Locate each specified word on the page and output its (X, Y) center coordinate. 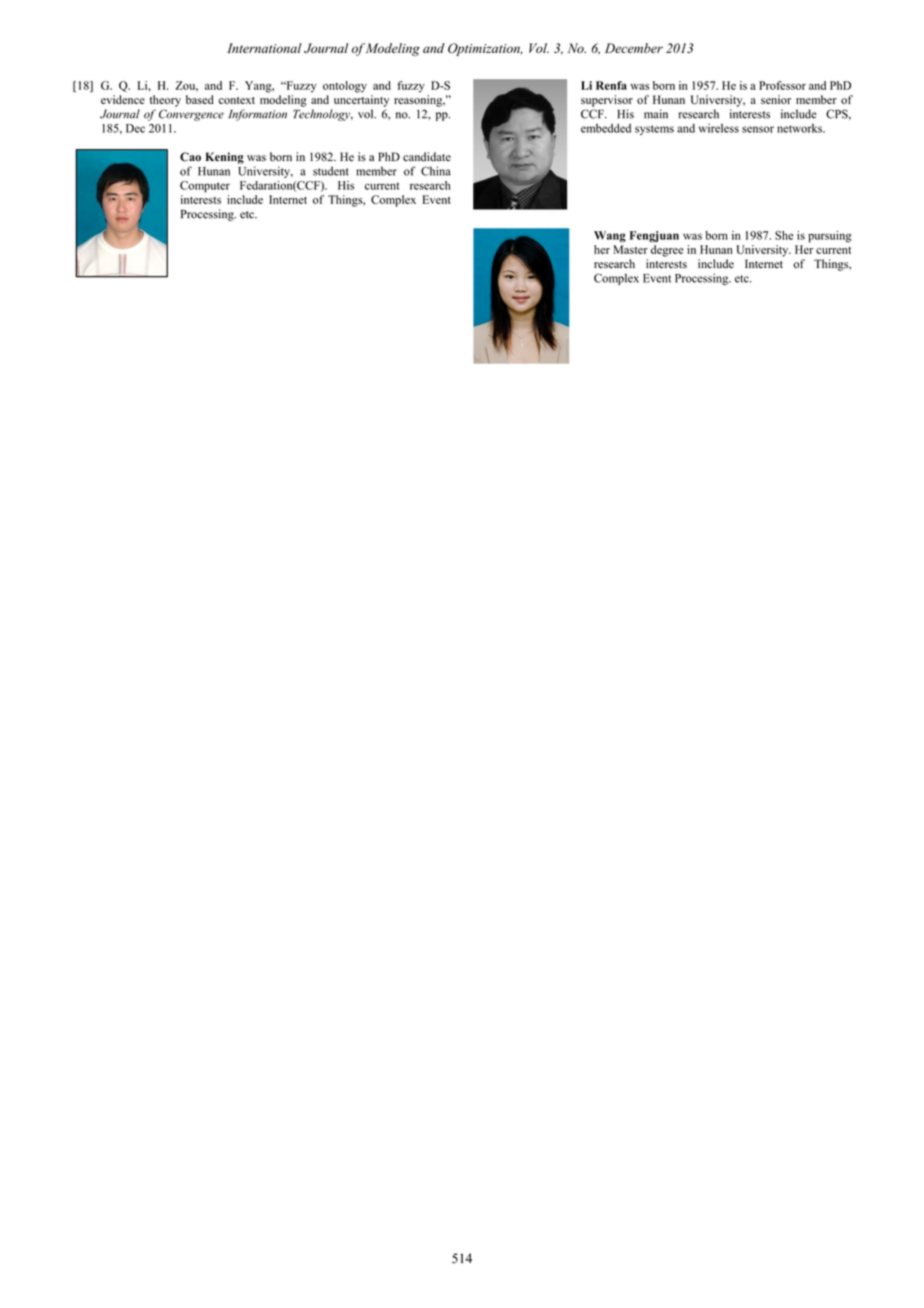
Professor (782, 85)
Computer (205, 187)
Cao (190, 157)
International (264, 48)
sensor (758, 129)
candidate (427, 157)
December (634, 48)
